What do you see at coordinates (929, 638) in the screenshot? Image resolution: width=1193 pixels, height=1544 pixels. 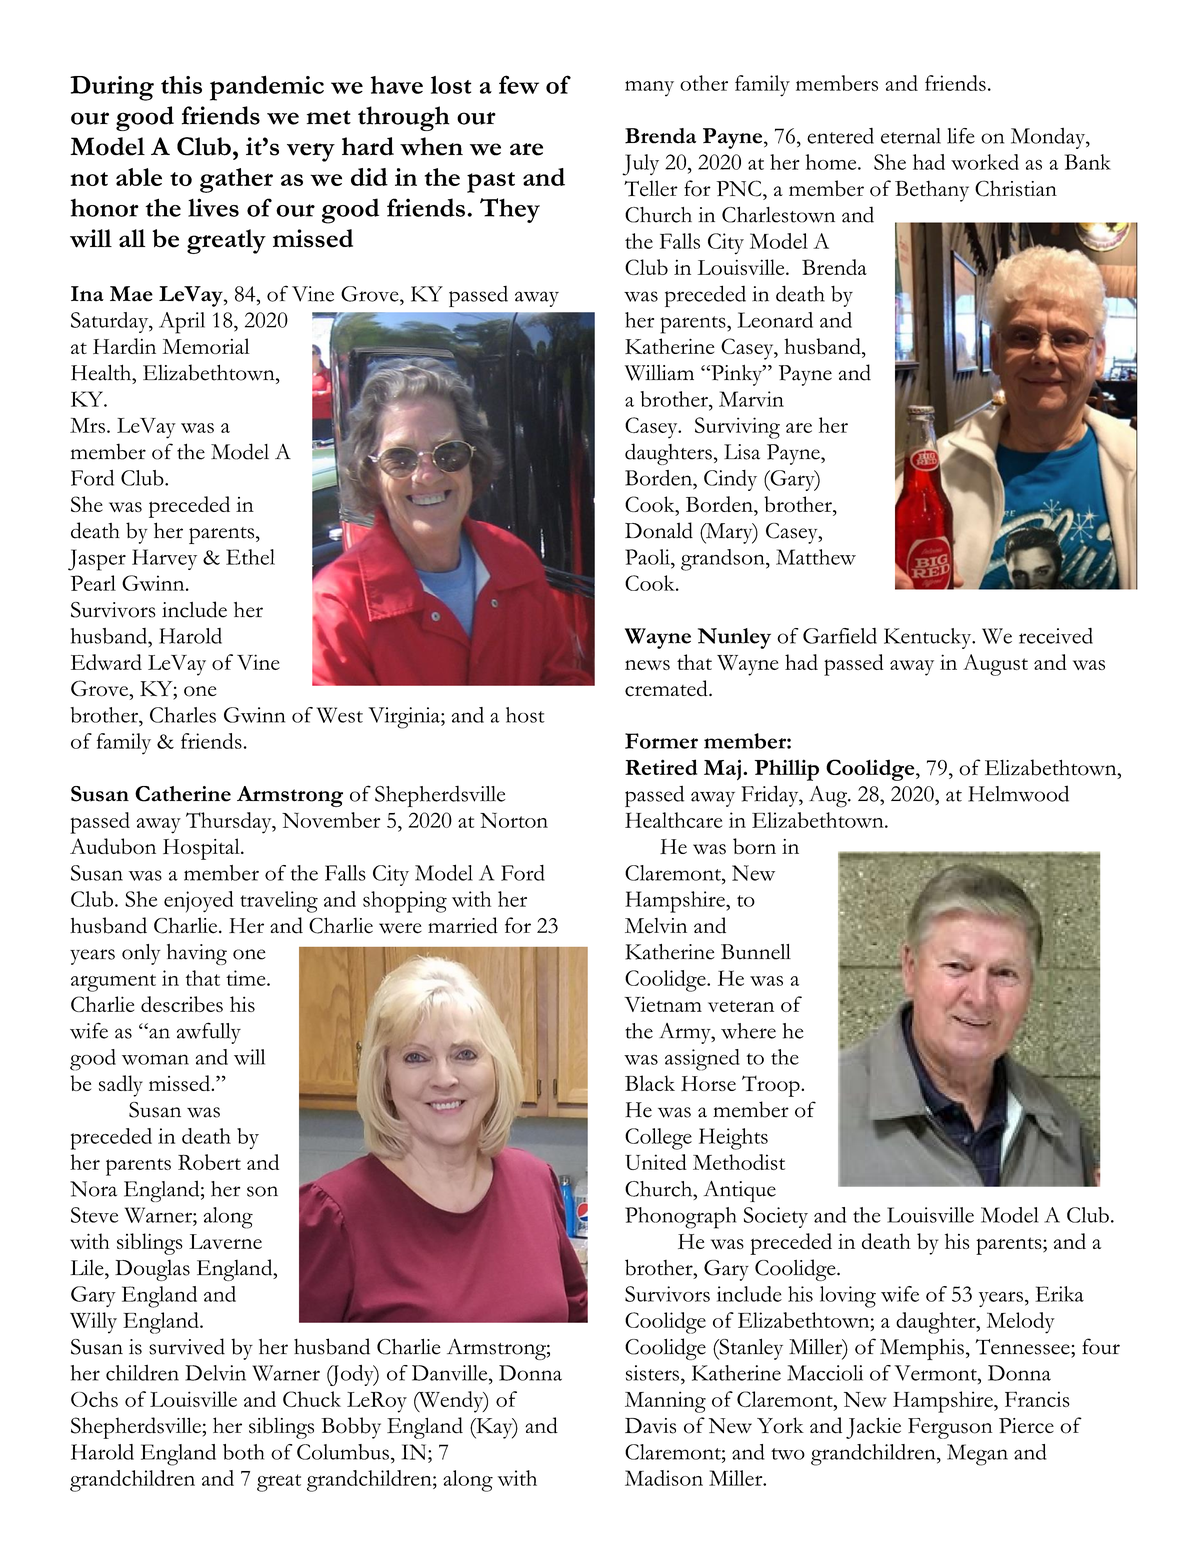 I see `Kentucky` at bounding box center [929, 638].
